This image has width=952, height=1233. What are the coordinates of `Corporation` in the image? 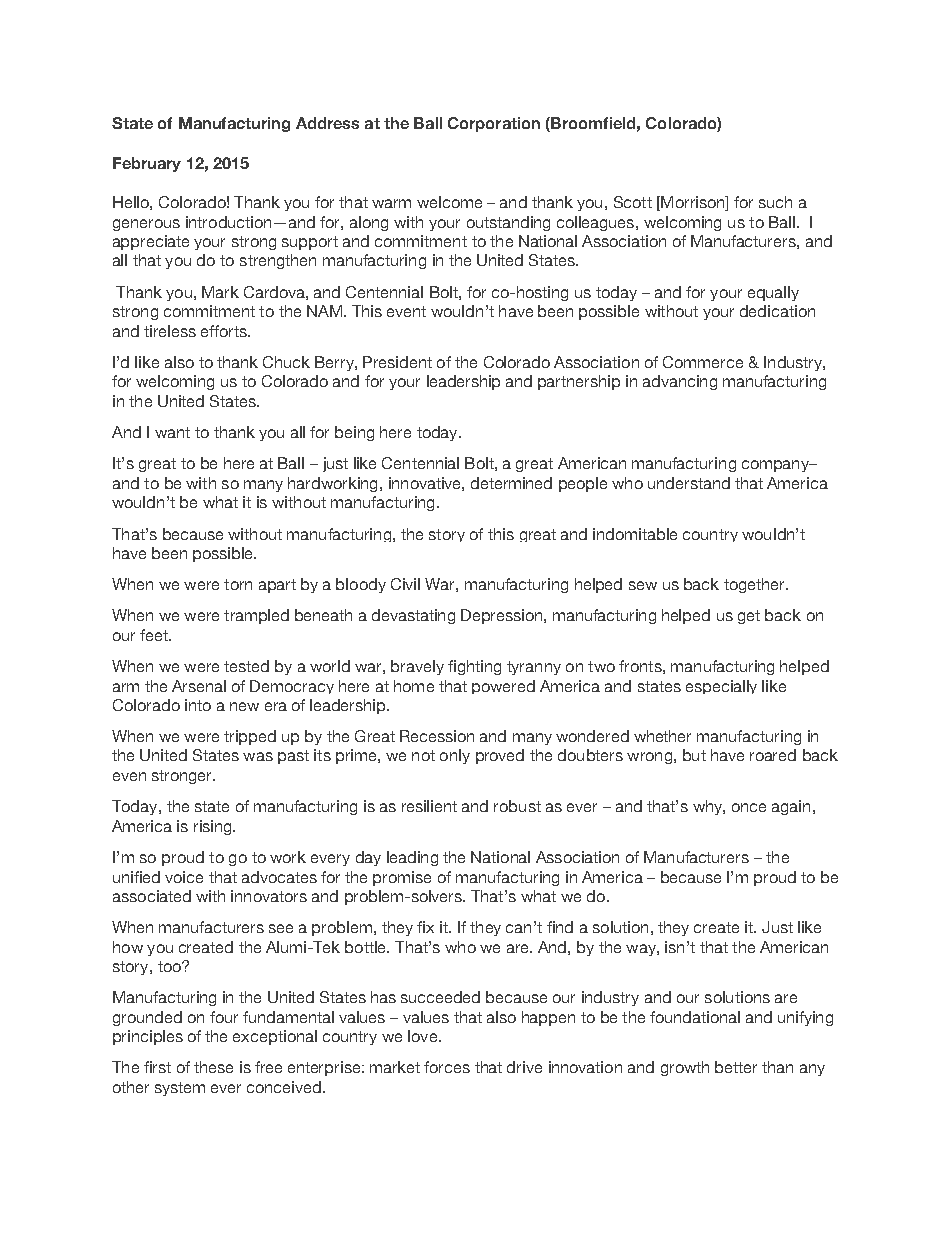 It's located at (494, 124).
